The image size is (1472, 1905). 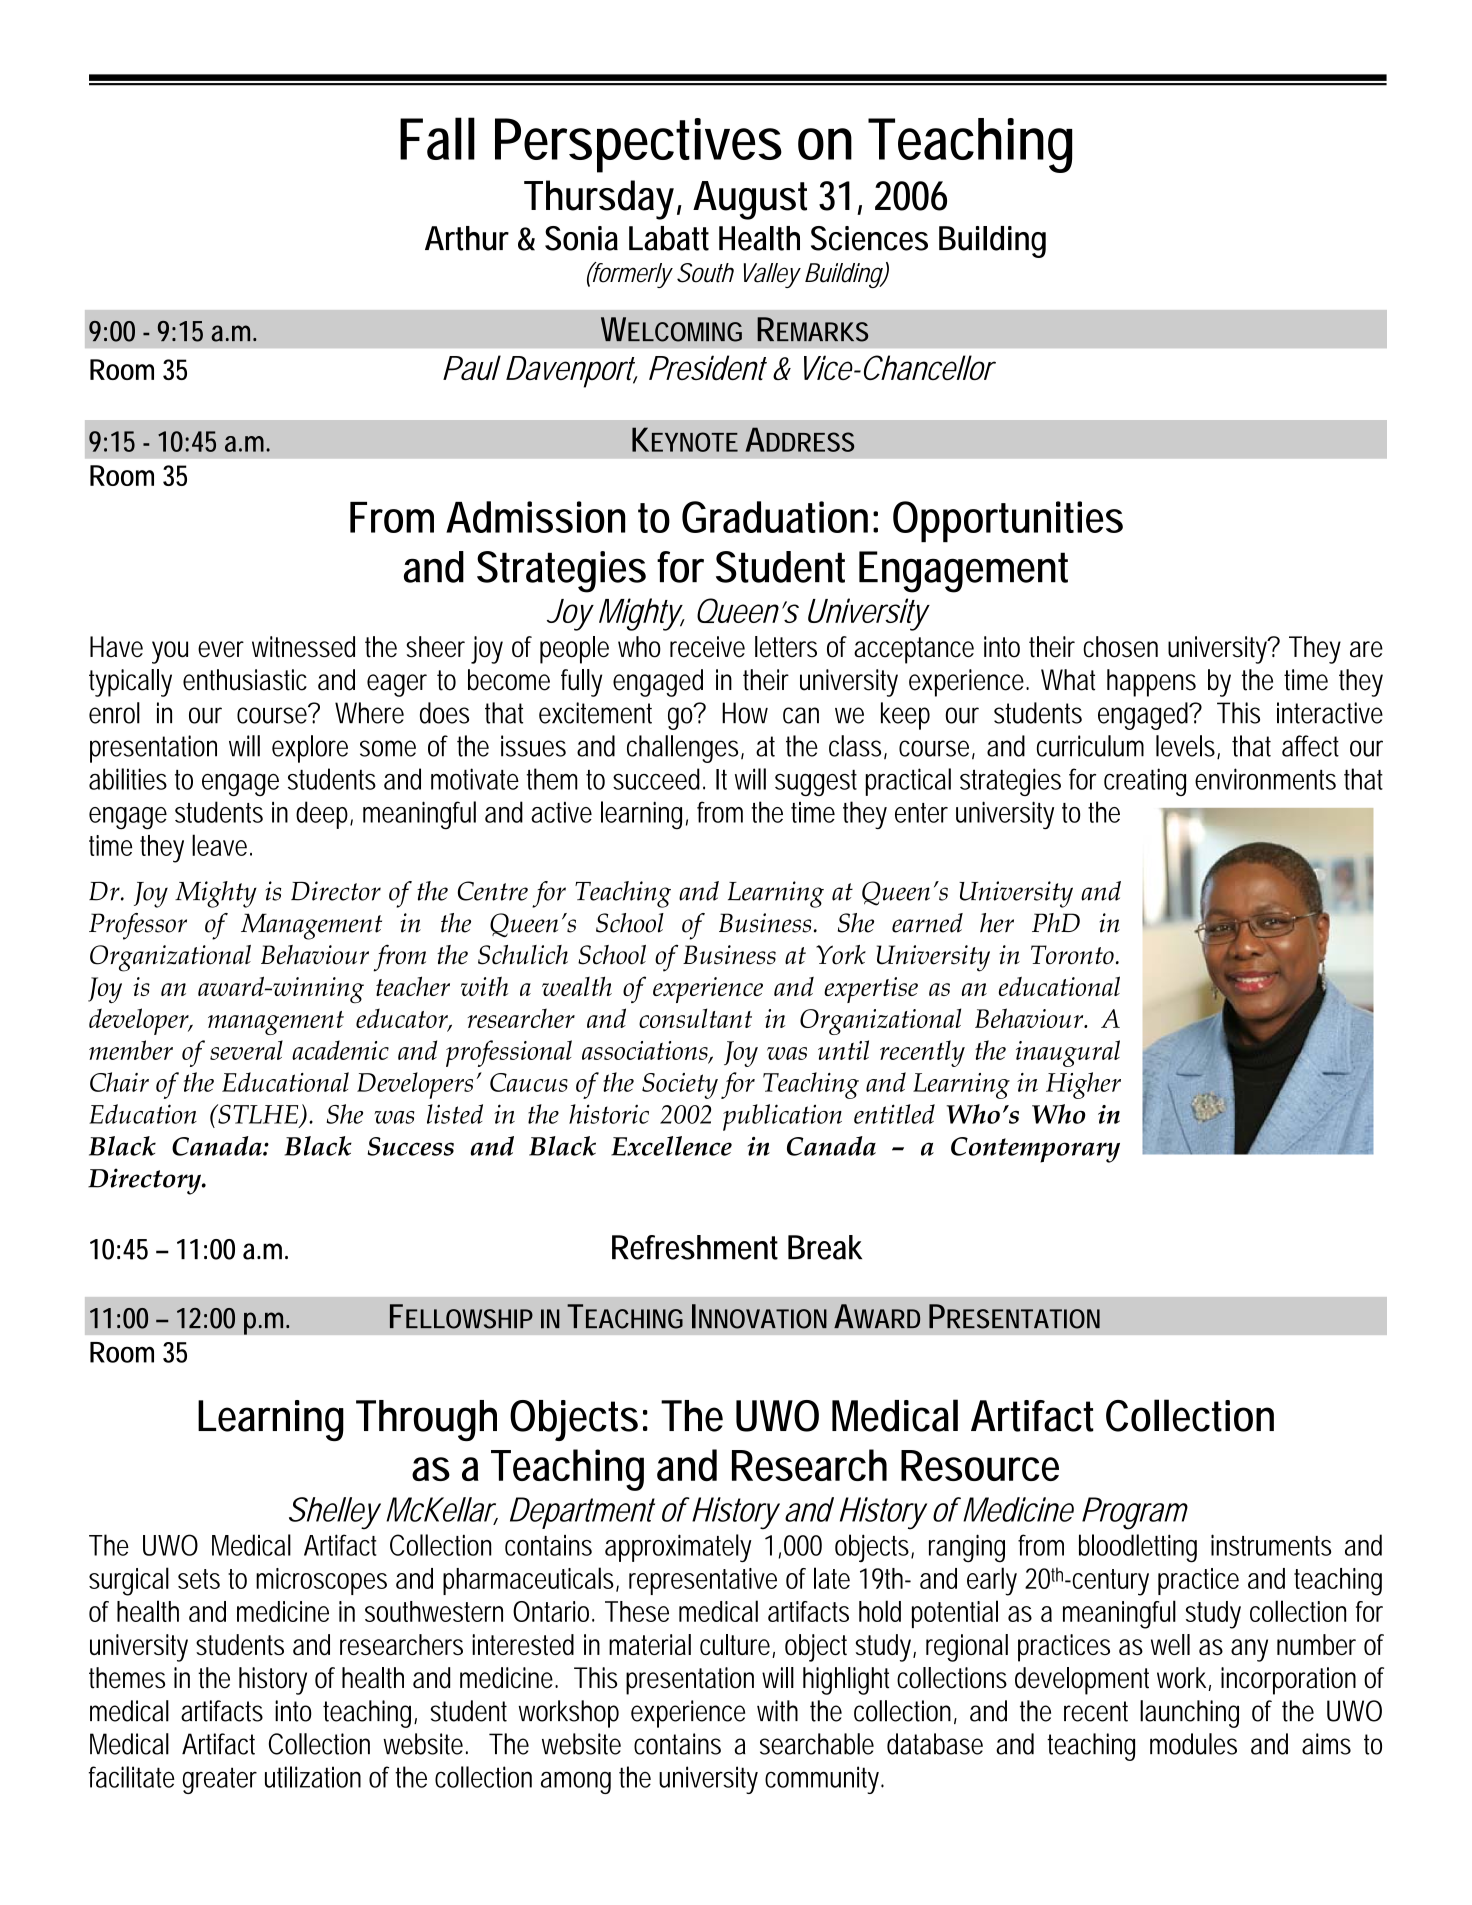 What do you see at coordinates (467, 238) in the screenshot?
I see `Arthur` at bounding box center [467, 238].
